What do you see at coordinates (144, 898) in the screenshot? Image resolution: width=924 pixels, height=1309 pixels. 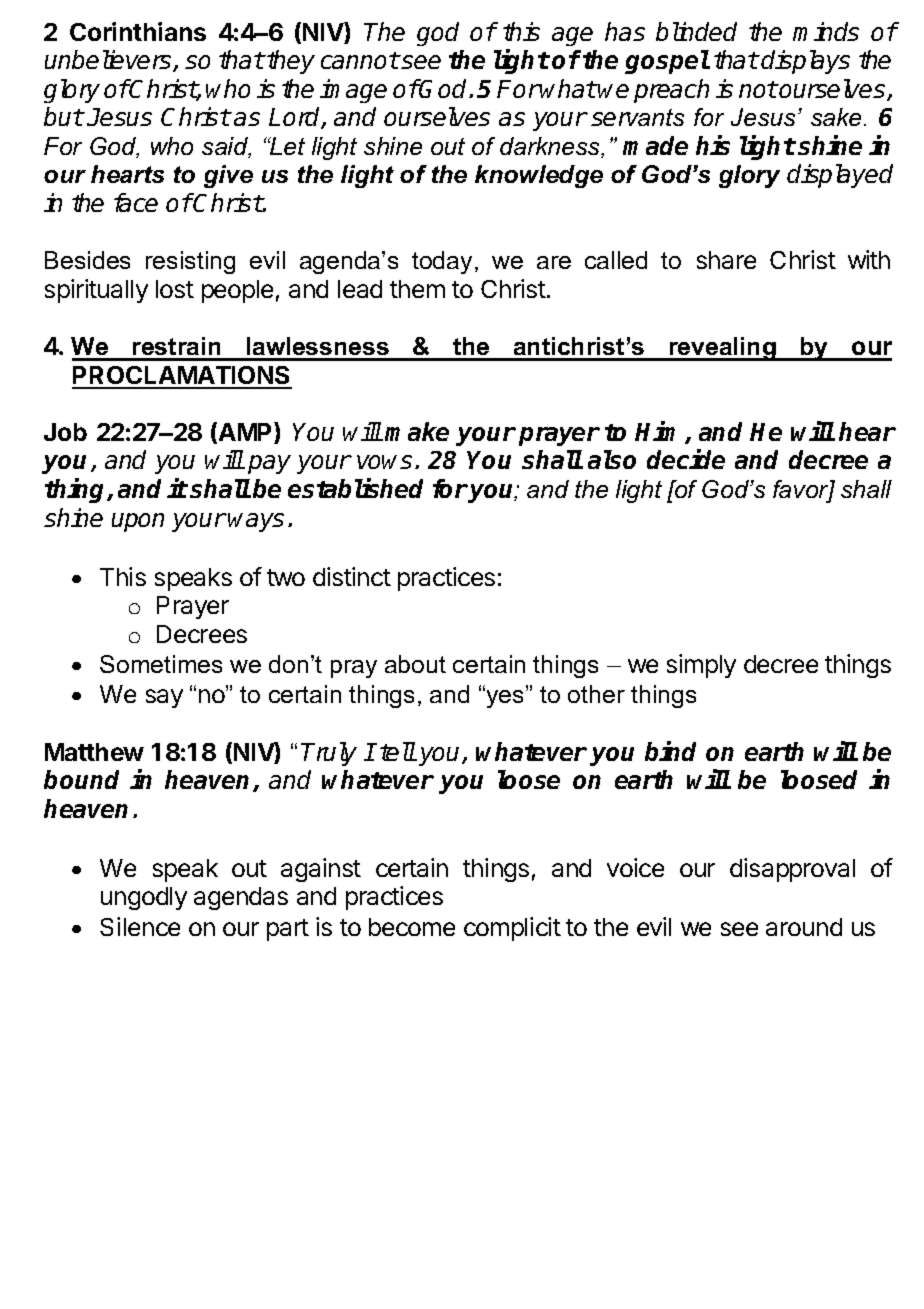 I see `ungodly` at bounding box center [144, 898].
